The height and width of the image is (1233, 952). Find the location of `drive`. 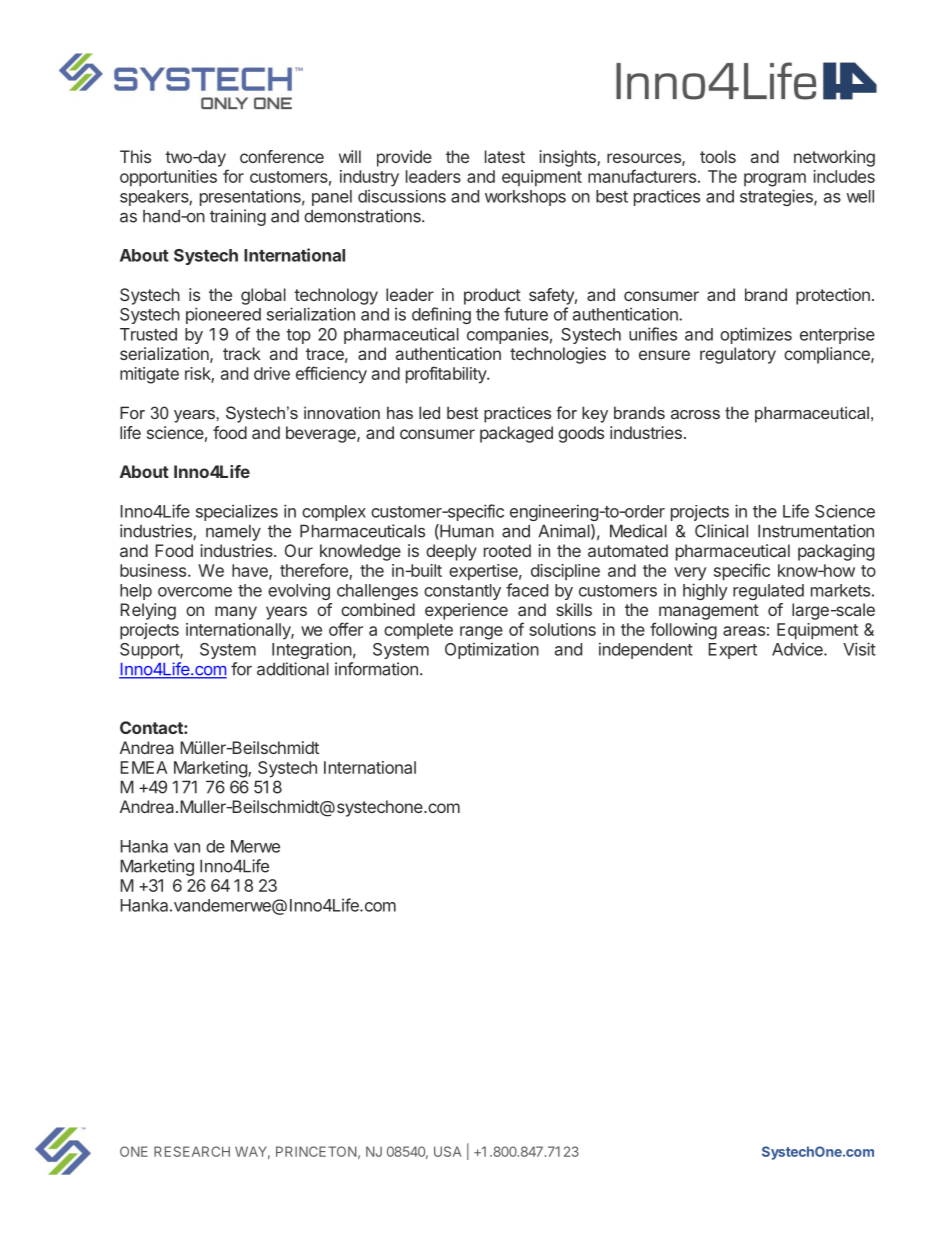

drive is located at coordinates (272, 373).
